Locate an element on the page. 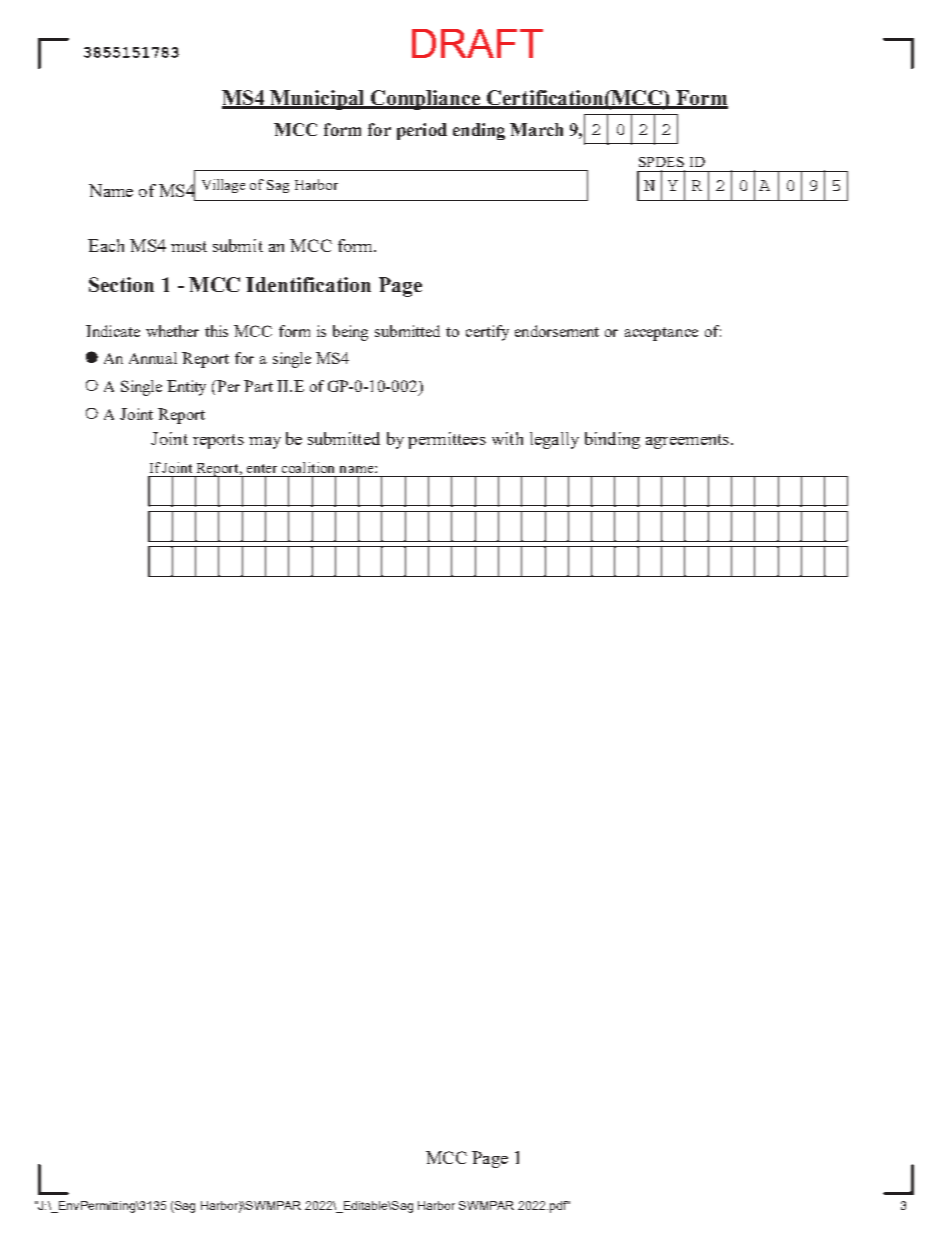 This image has width=952, height=1233. Identification is located at coordinates (308, 284).
